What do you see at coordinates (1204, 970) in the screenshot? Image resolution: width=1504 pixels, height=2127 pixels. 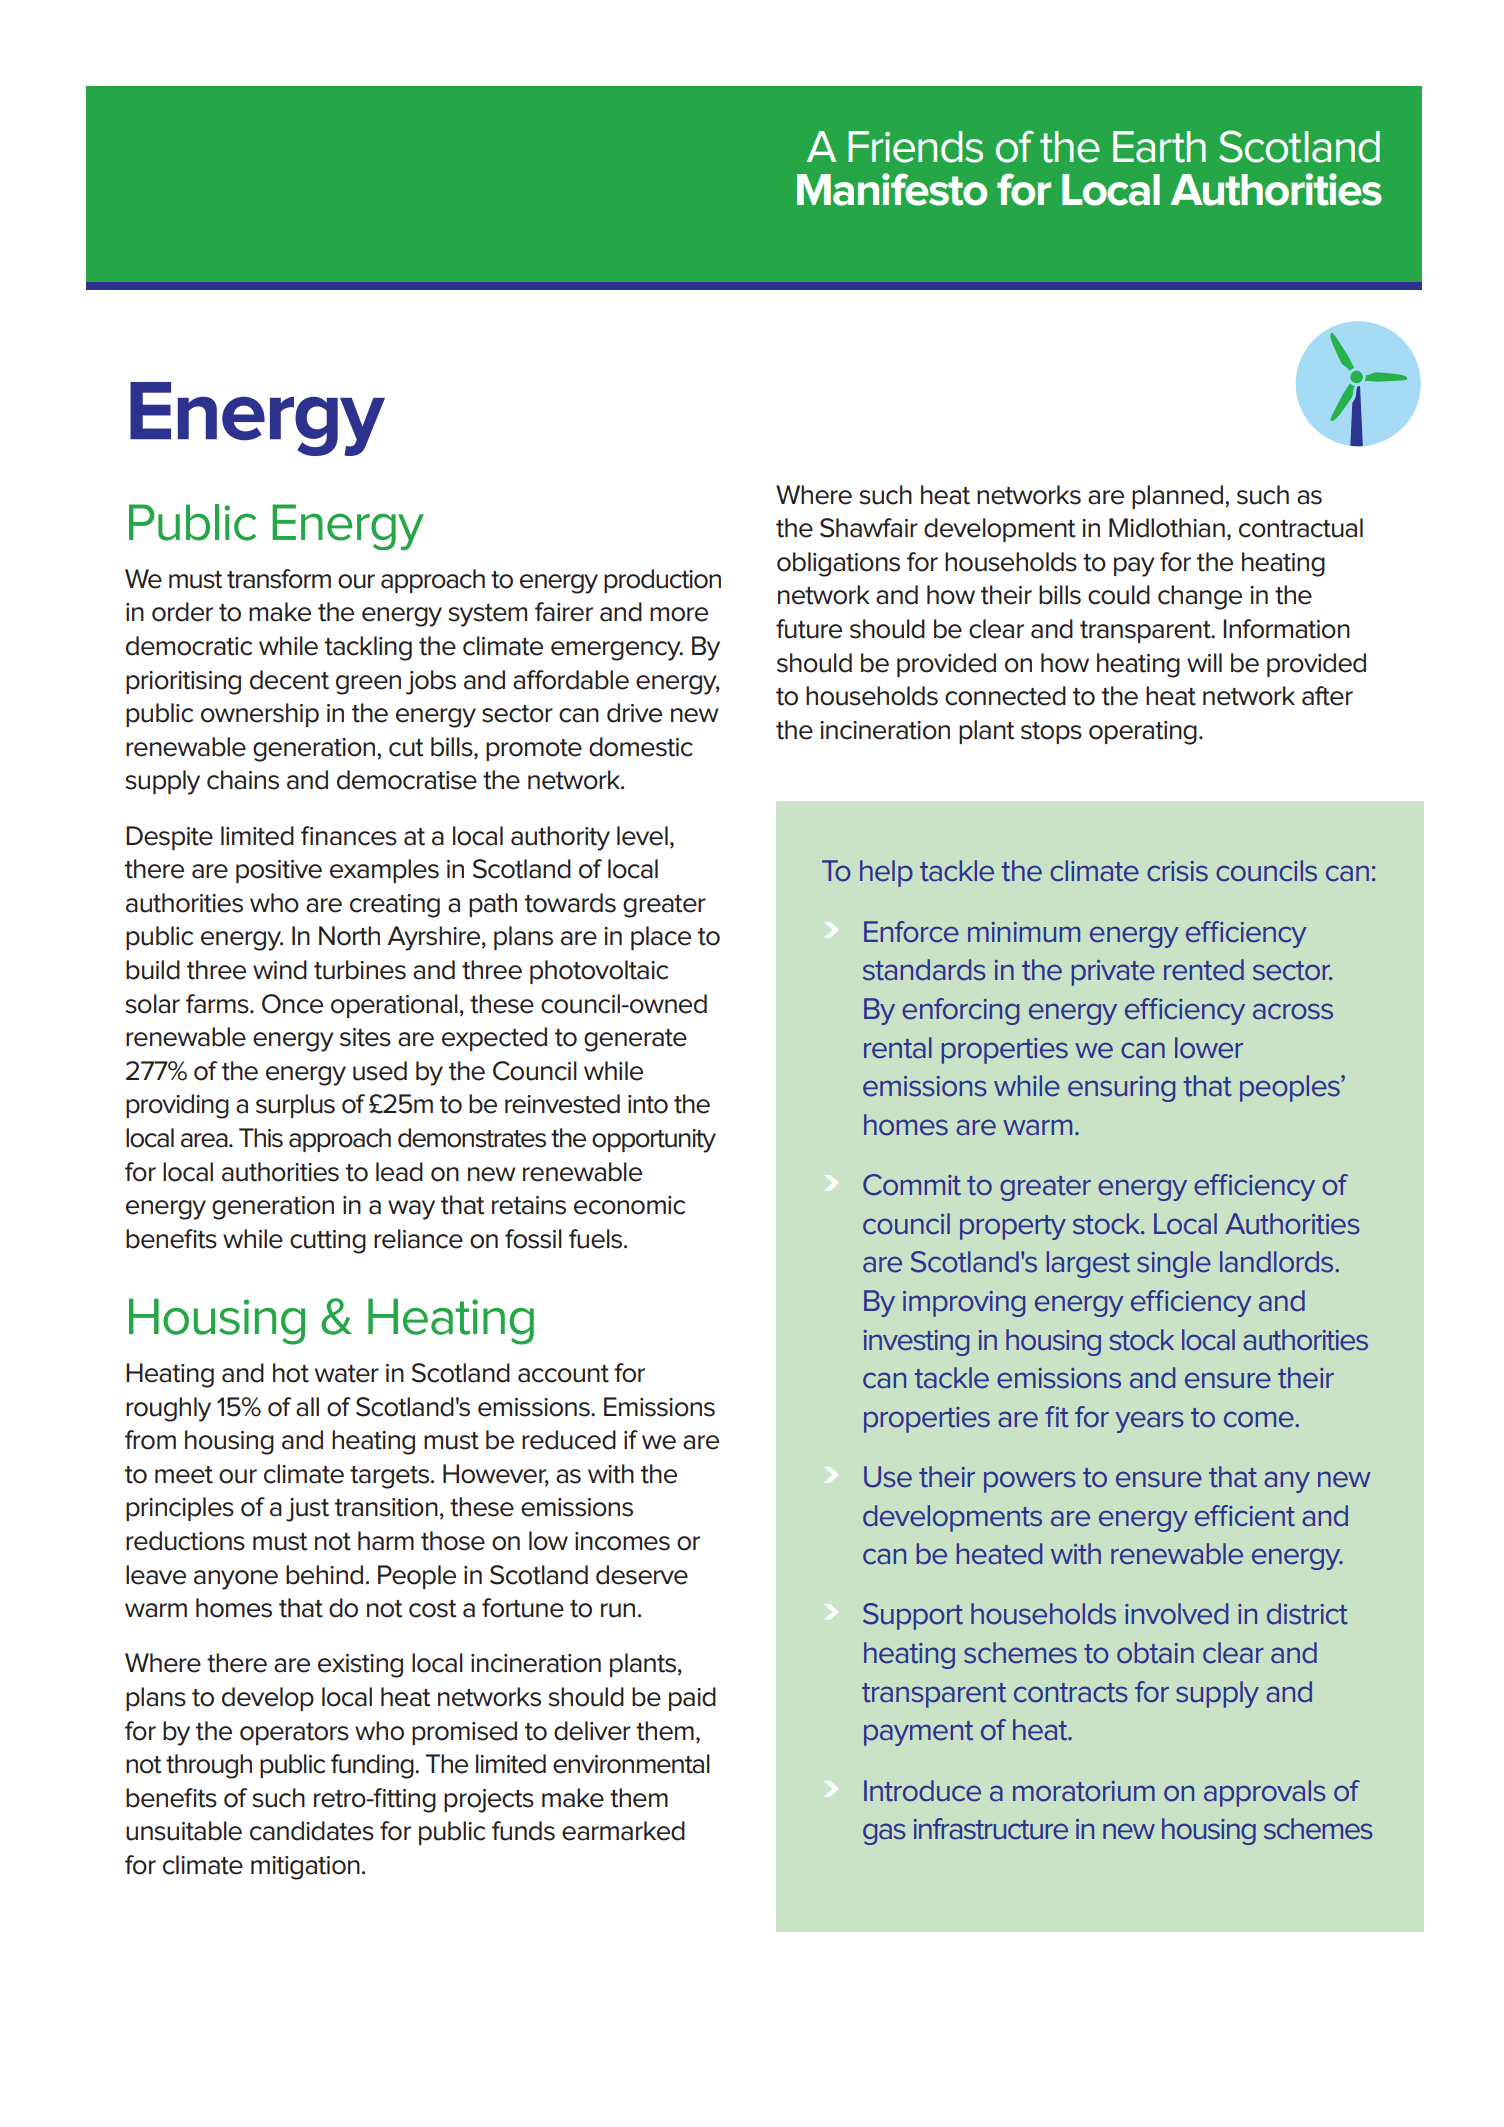 I see `rented` at bounding box center [1204, 970].
